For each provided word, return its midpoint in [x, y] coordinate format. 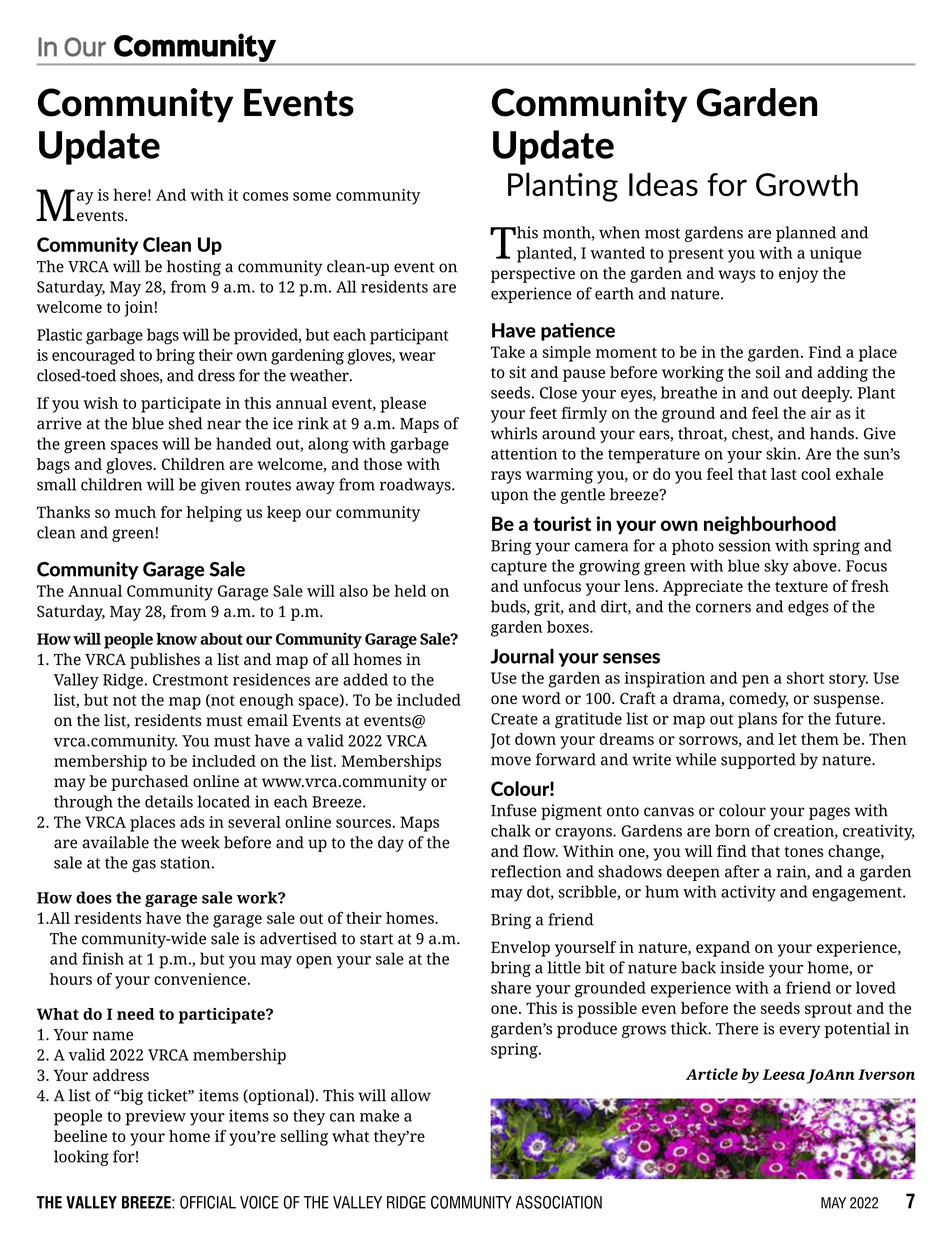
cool [816, 474]
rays [506, 477]
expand [723, 949]
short [806, 677]
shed [186, 423]
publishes [165, 661]
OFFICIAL [208, 1202]
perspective [533, 275]
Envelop [520, 949]
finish [103, 958]
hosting [194, 268]
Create [514, 719]
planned [806, 234]
